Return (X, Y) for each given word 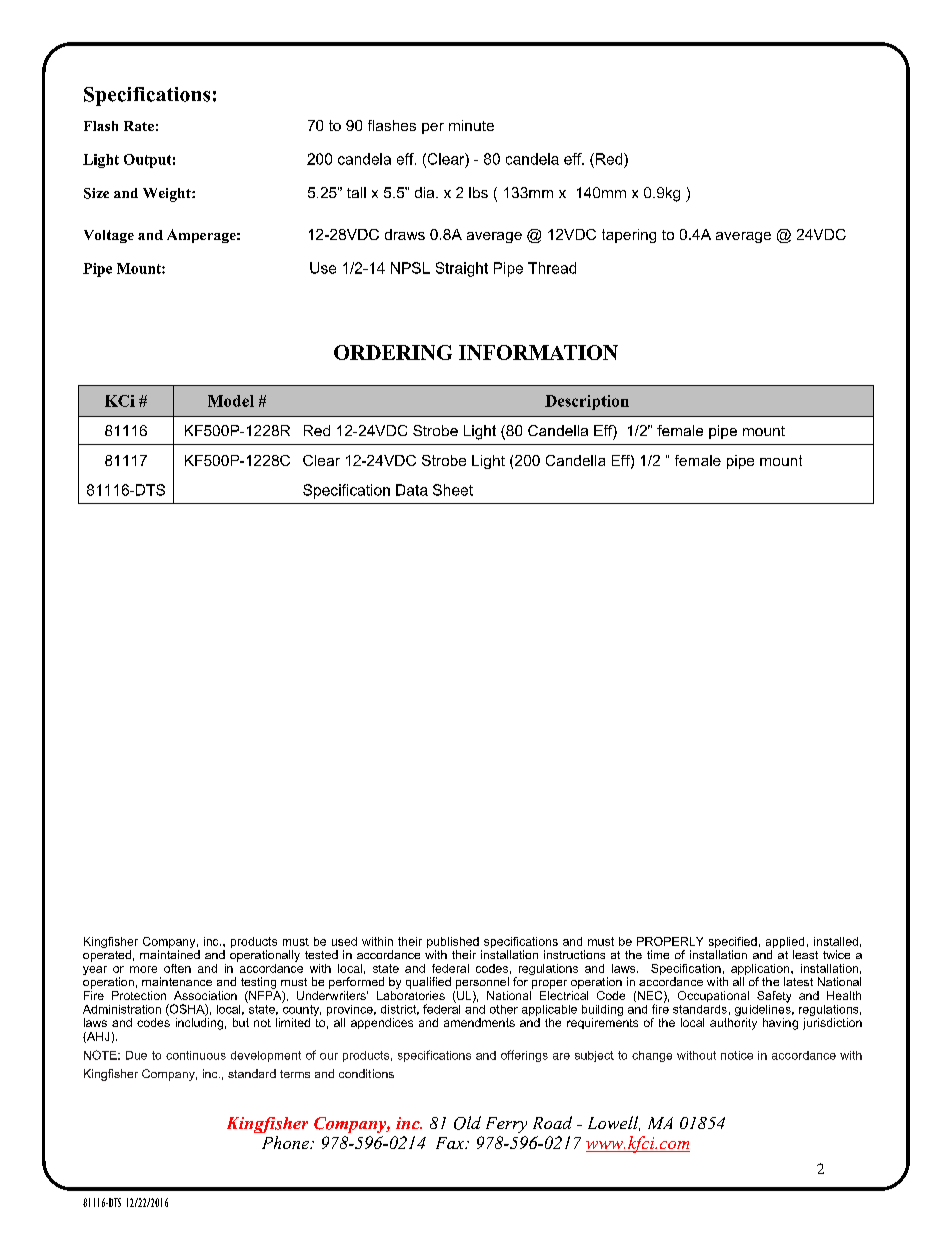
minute (471, 125)
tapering (629, 236)
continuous (196, 1055)
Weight (168, 195)
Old (467, 1123)
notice (737, 1055)
